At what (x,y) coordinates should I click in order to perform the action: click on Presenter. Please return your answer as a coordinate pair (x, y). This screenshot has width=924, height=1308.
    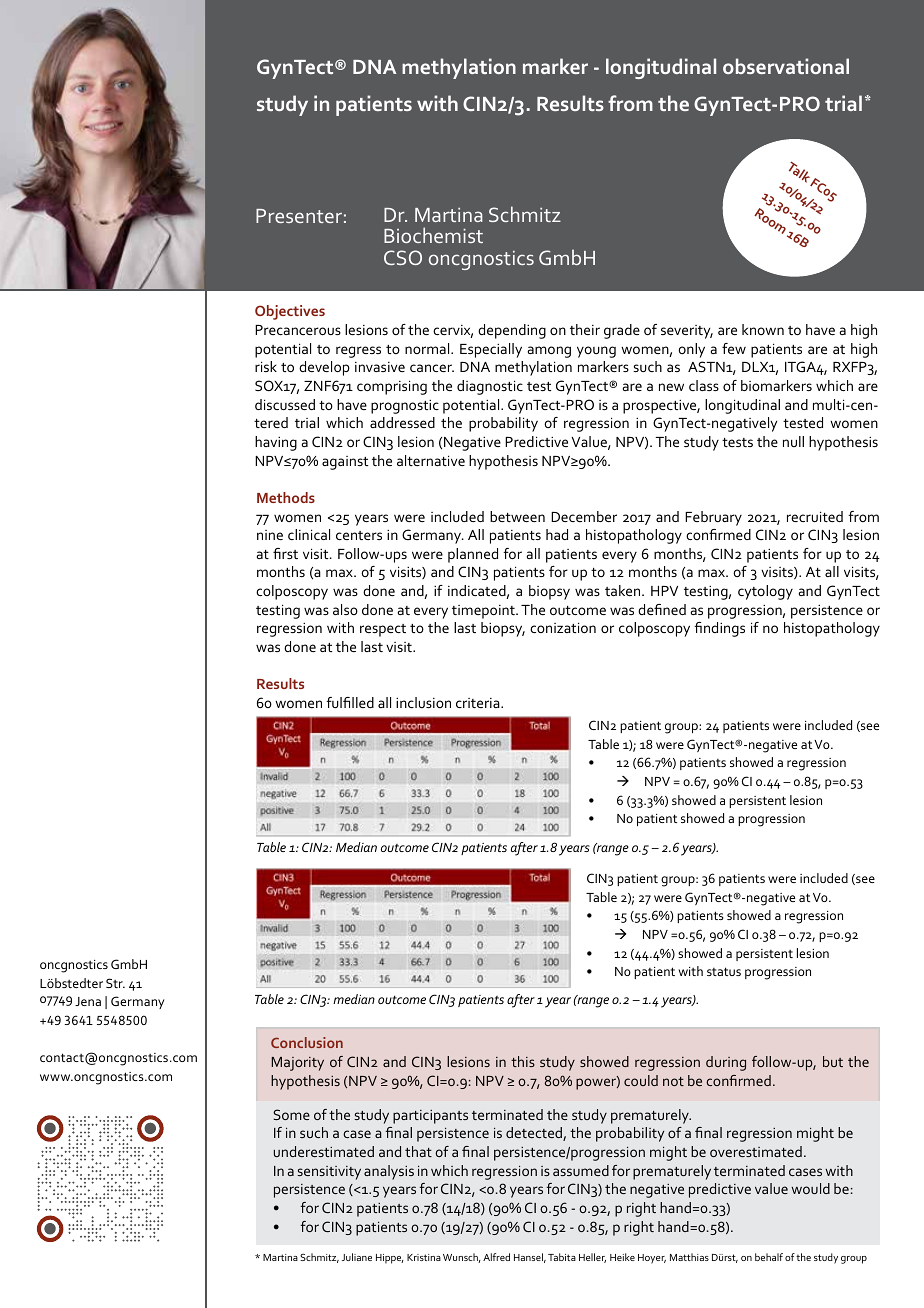
    Looking at the image, I should click on (299, 216).
